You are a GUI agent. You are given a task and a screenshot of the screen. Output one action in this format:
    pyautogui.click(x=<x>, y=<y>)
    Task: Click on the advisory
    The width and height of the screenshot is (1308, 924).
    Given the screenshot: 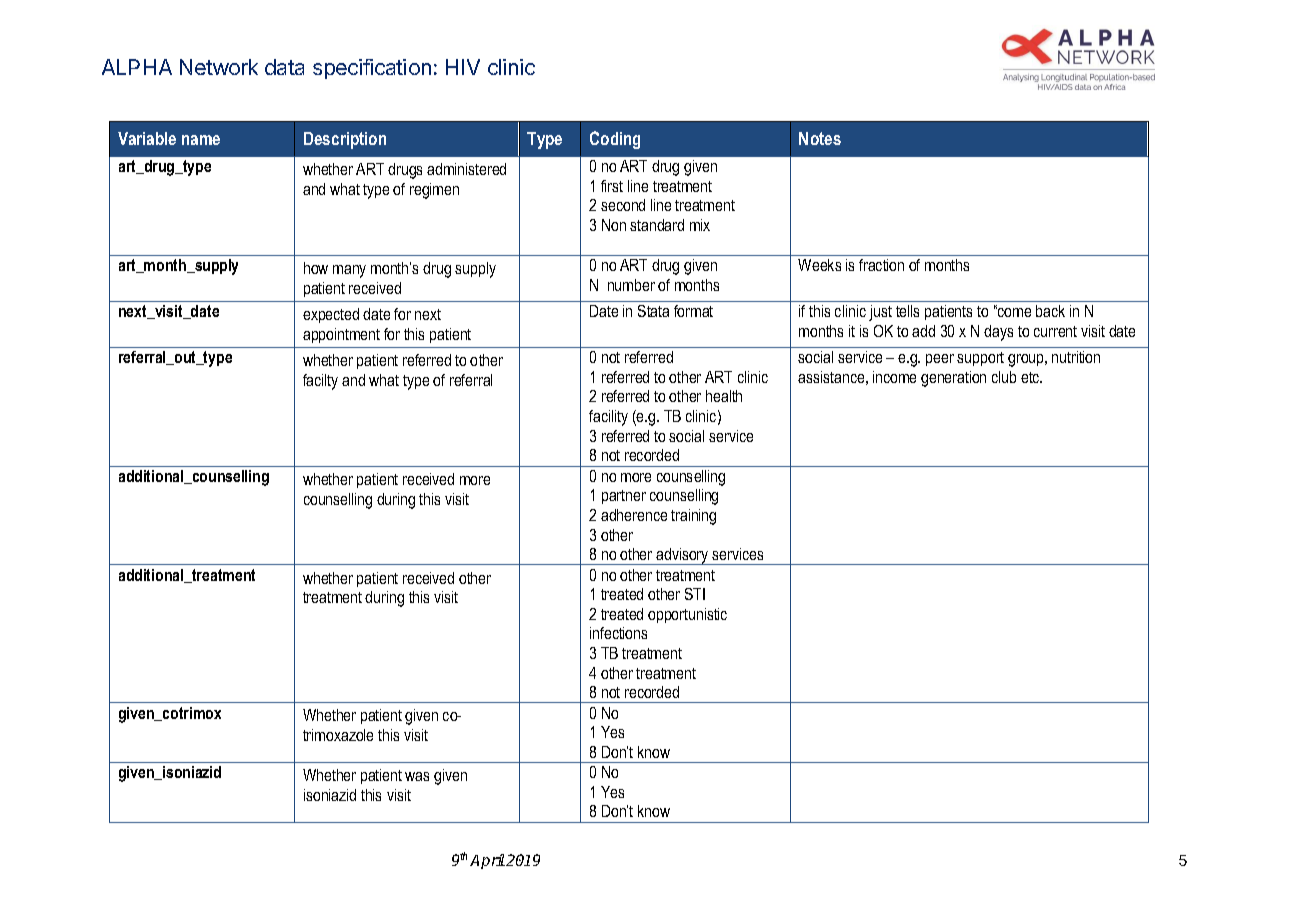 What is the action you would take?
    pyautogui.click(x=682, y=556)
